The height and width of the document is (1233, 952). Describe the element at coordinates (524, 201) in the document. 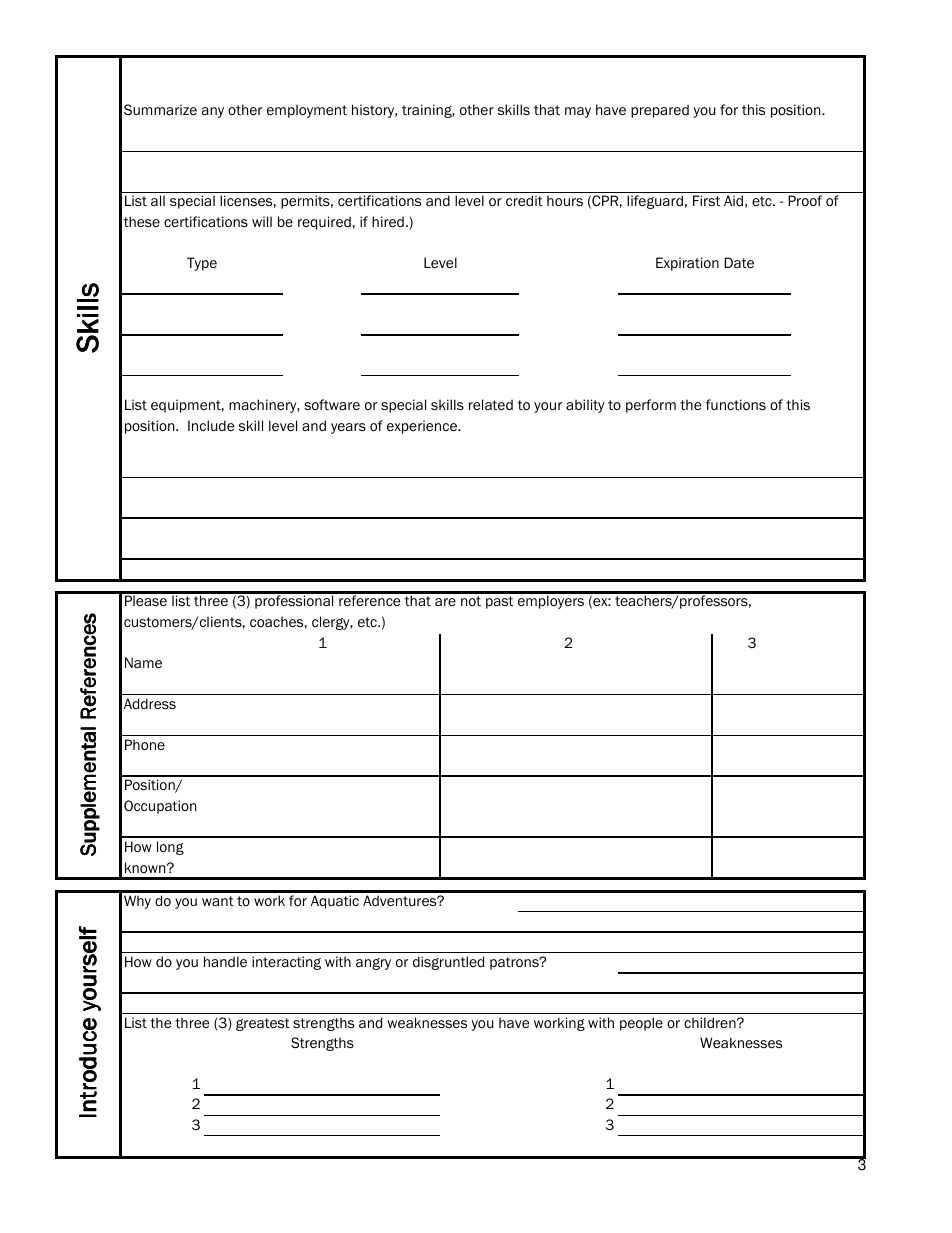

I see `credit` at that location.
